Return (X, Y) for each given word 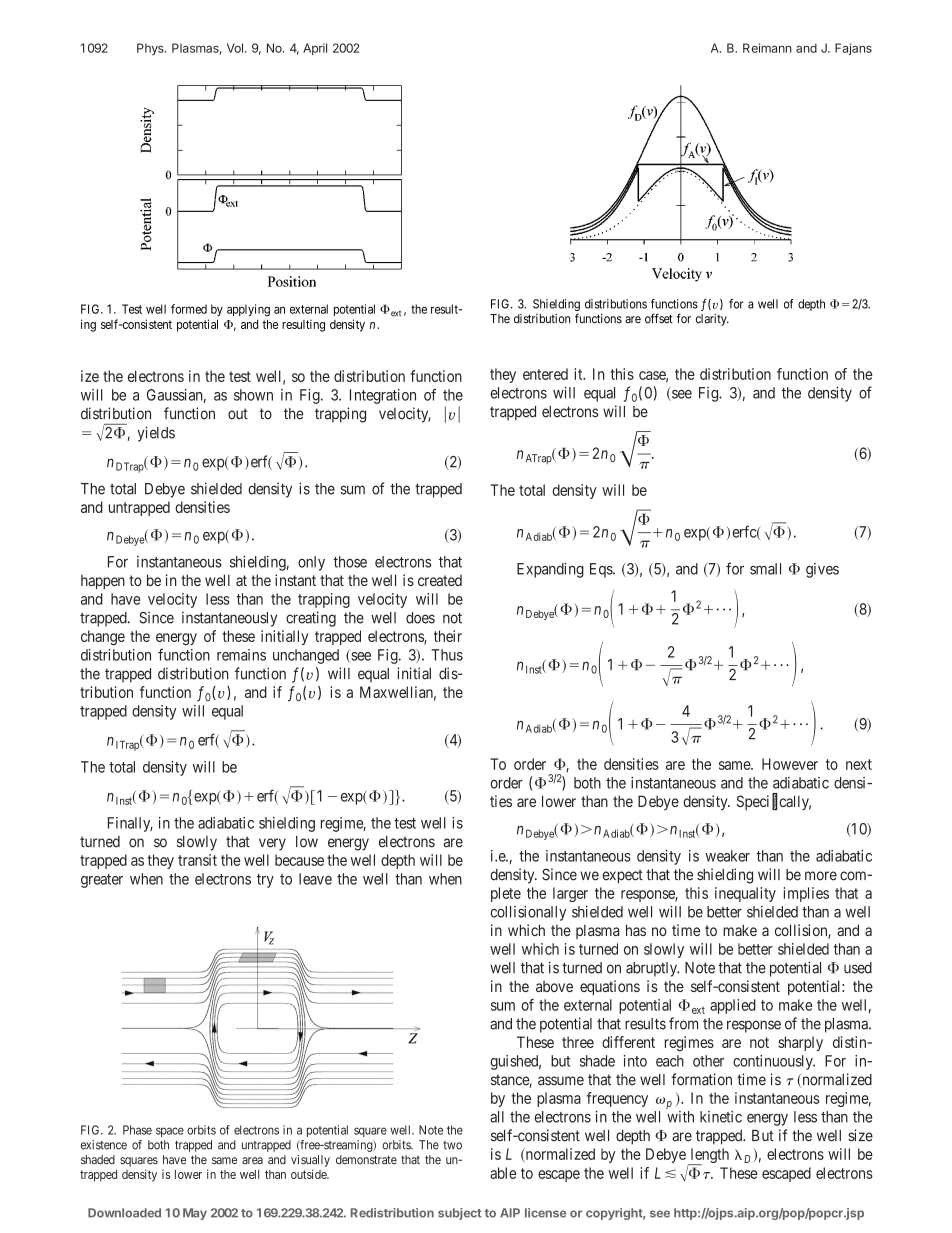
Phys (151, 49)
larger (570, 894)
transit (197, 860)
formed (189, 309)
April (315, 49)
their (448, 636)
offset (659, 318)
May (195, 1214)
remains (241, 655)
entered (545, 374)
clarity (712, 320)
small (765, 569)
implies (806, 894)
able (503, 1173)
